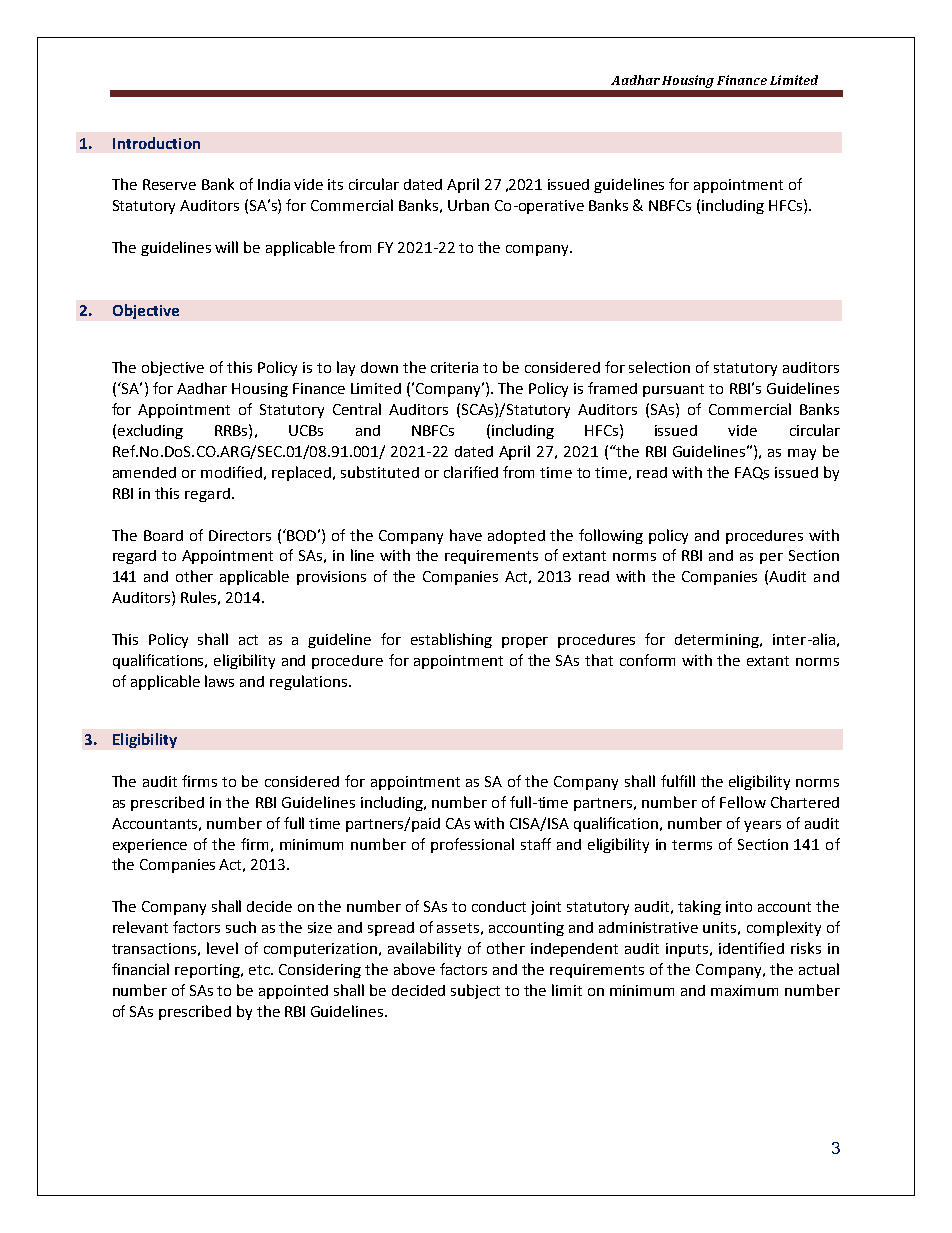 The height and width of the screenshot is (1233, 952). Describe the element at coordinates (346, 368) in the screenshot. I see `lay` at that location.
